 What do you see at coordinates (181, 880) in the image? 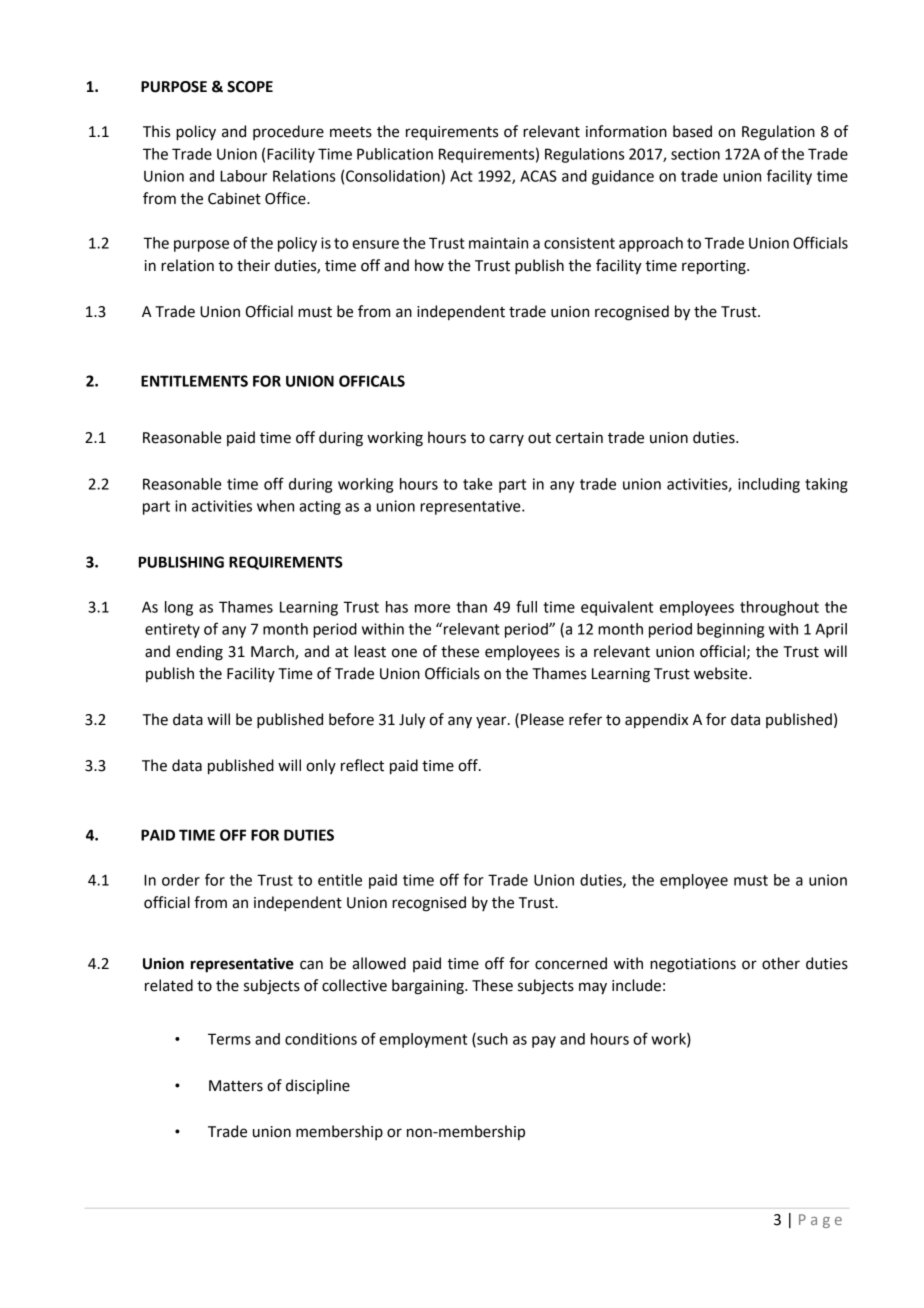
I see `order` at bounding box center [181, 880].
